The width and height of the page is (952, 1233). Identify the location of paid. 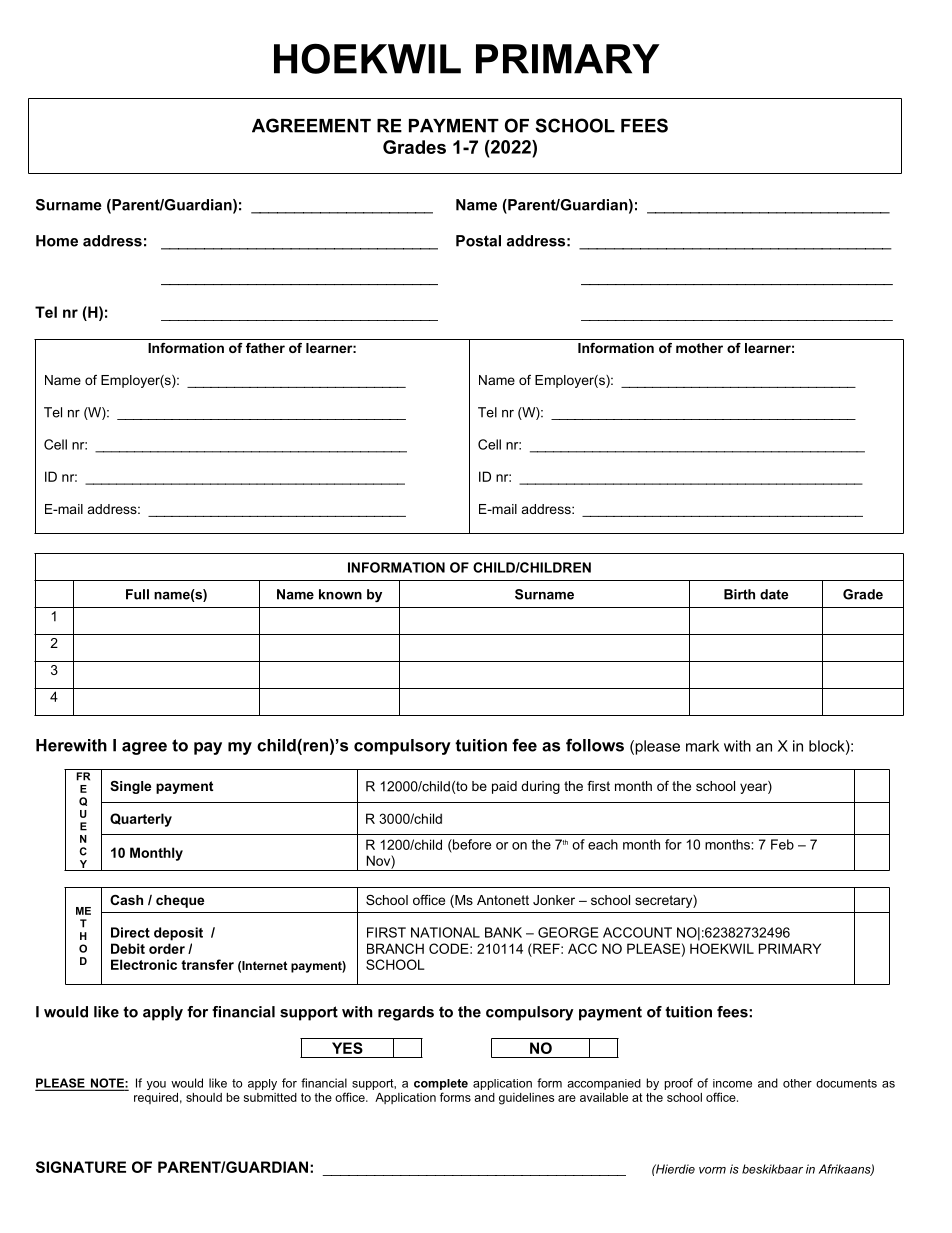
(504, 787).
